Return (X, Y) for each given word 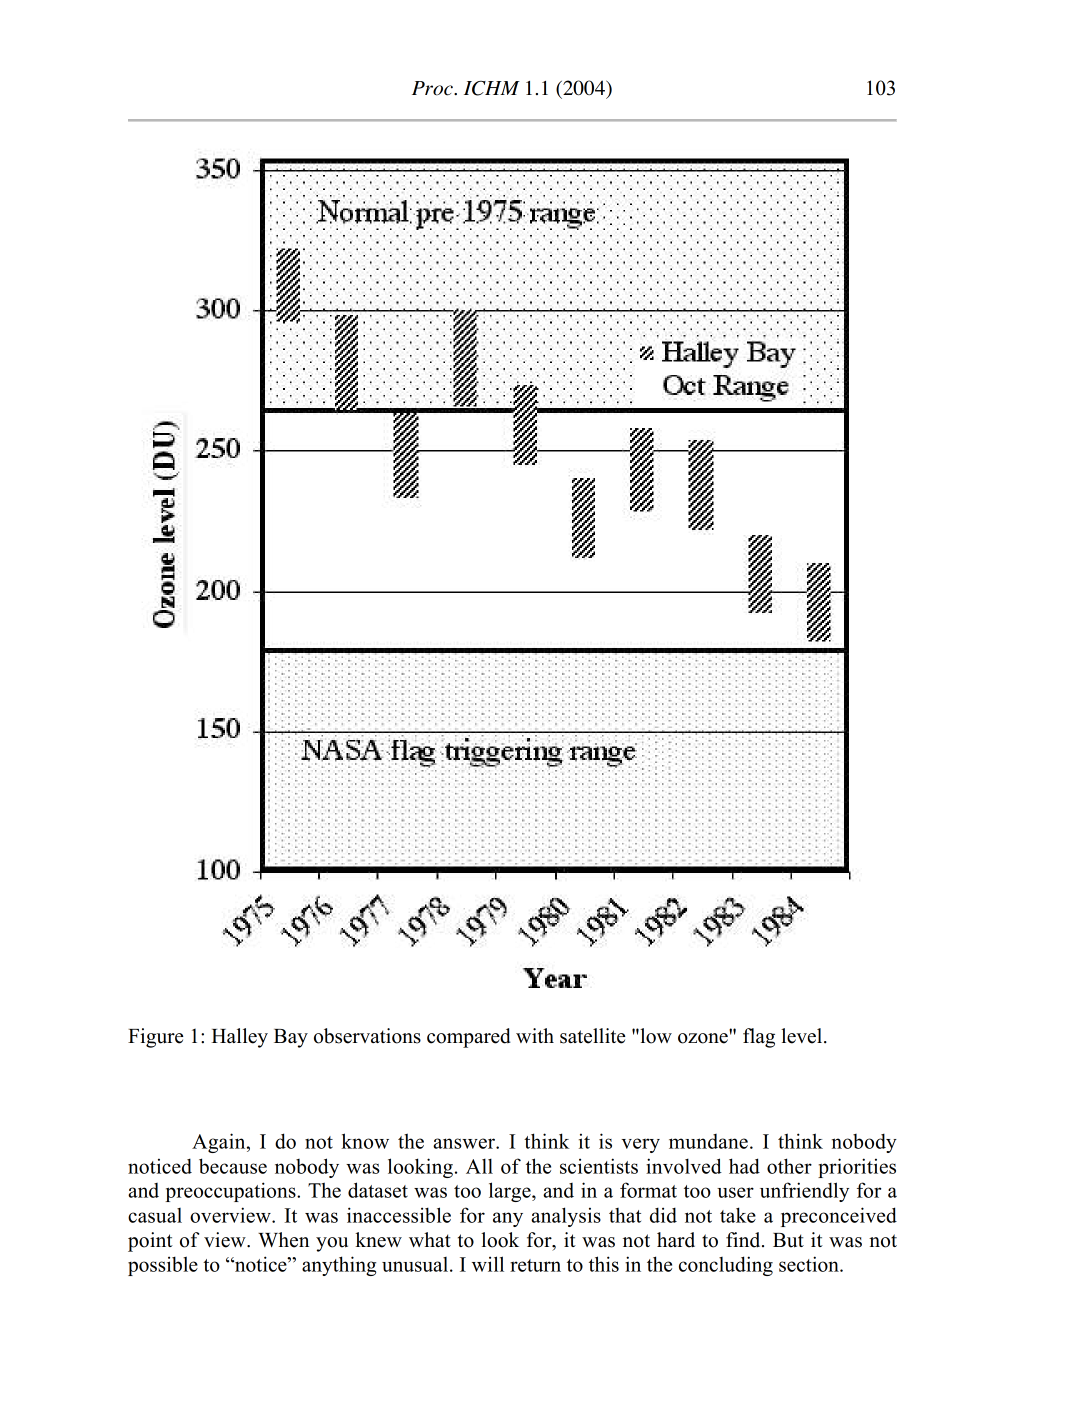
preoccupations (231, 1192)
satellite (592, 1036)
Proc (433, 88)
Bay (291, 1038)
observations (367, 1036)
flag (759, 1038)
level (803, 1036)
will (488, 1264)
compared (469, 1038)
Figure (155, 1038)
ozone (703, 1038)
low (655, 1036)
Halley (240, 1038)
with (535, 1035)
